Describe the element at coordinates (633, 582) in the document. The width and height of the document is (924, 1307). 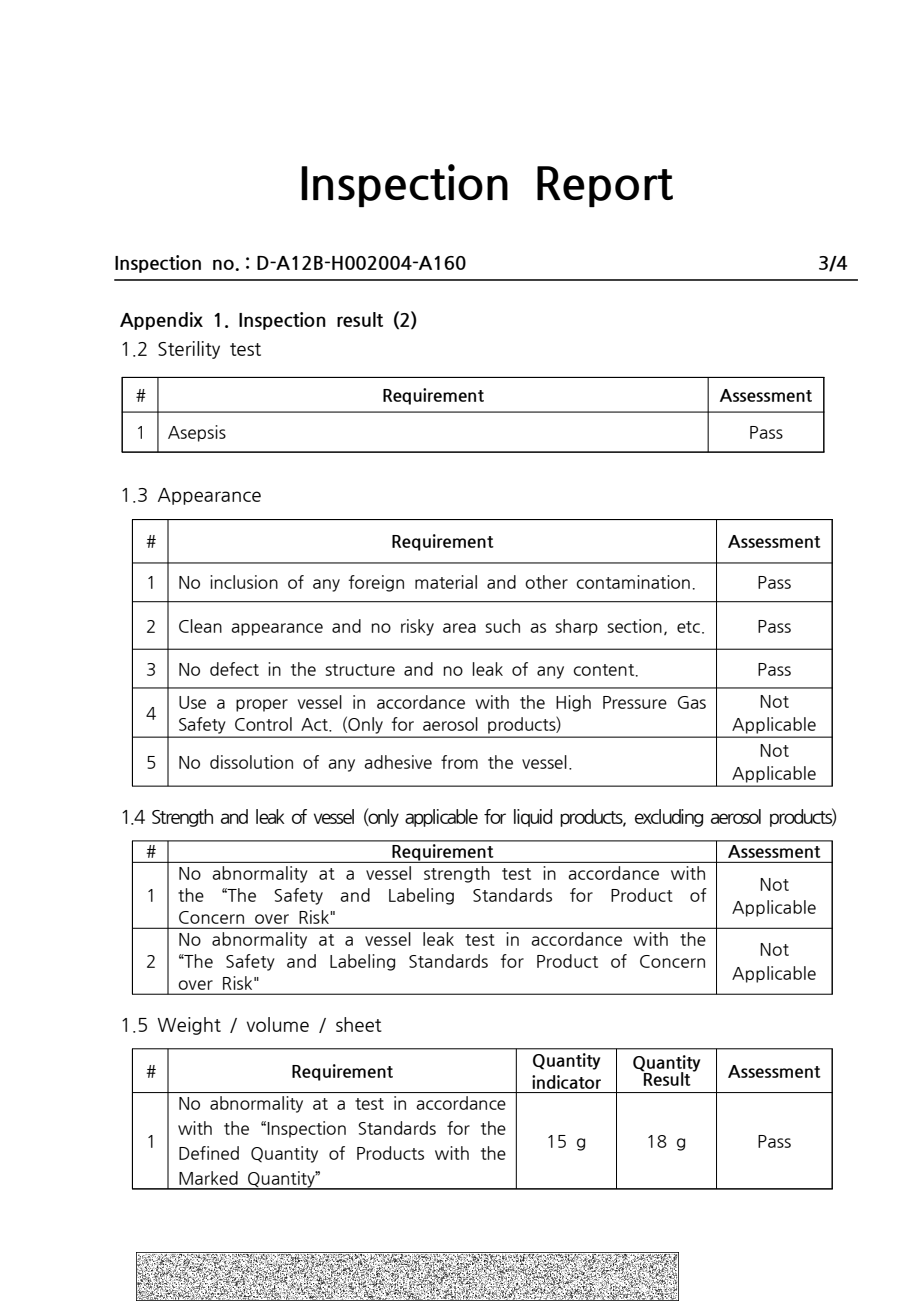
I see `contamination` at that location.
